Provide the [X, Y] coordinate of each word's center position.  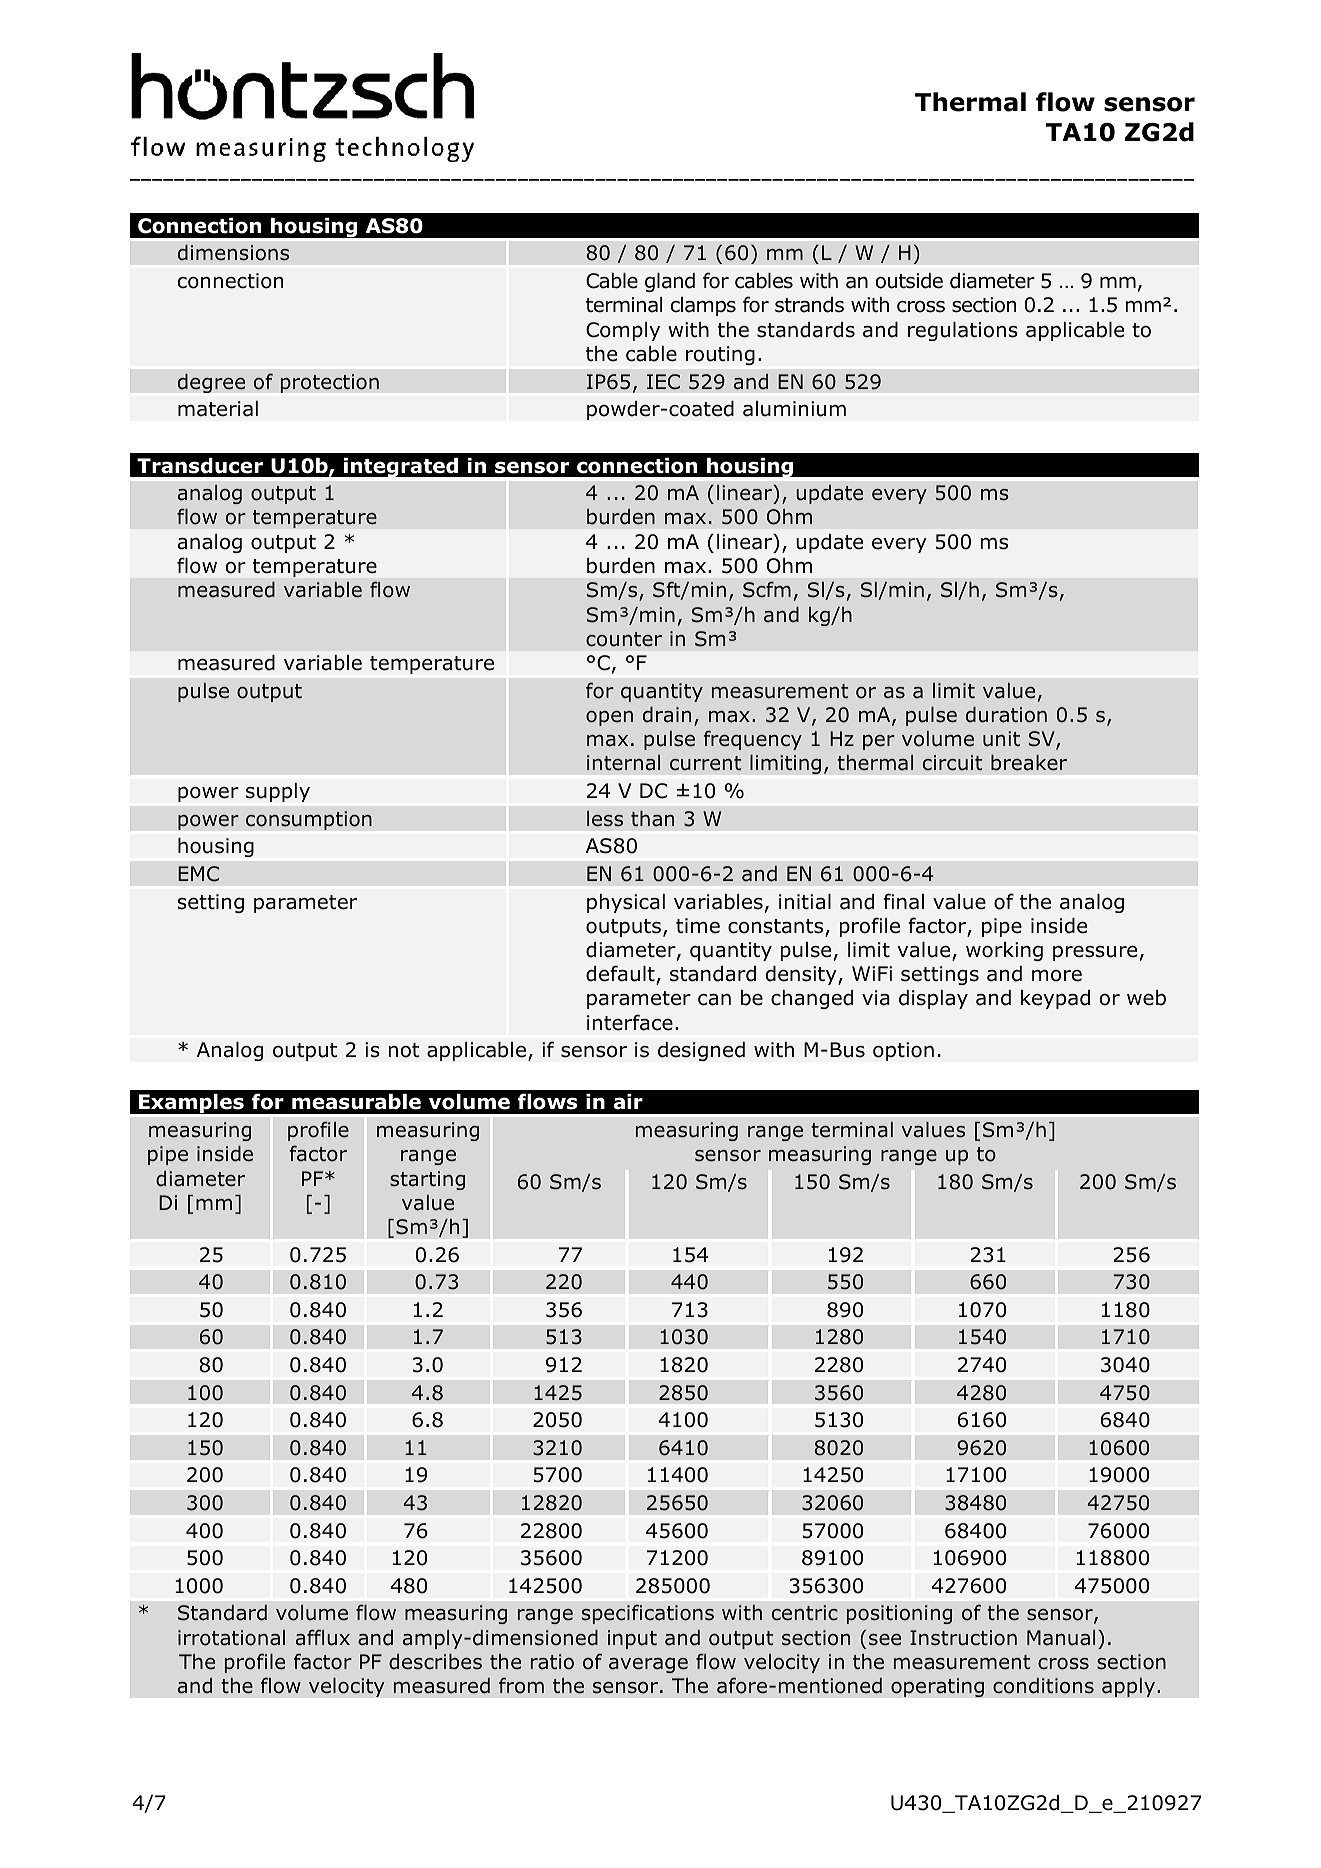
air [628, 1102]
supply [278, 792]
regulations [963, 331]
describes [435, 1662]
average [648, 1665]
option [903, 1051]
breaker [1029, 763]
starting [427, 1180]
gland [670, 282]
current [705, 763]
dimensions [233, 253]
